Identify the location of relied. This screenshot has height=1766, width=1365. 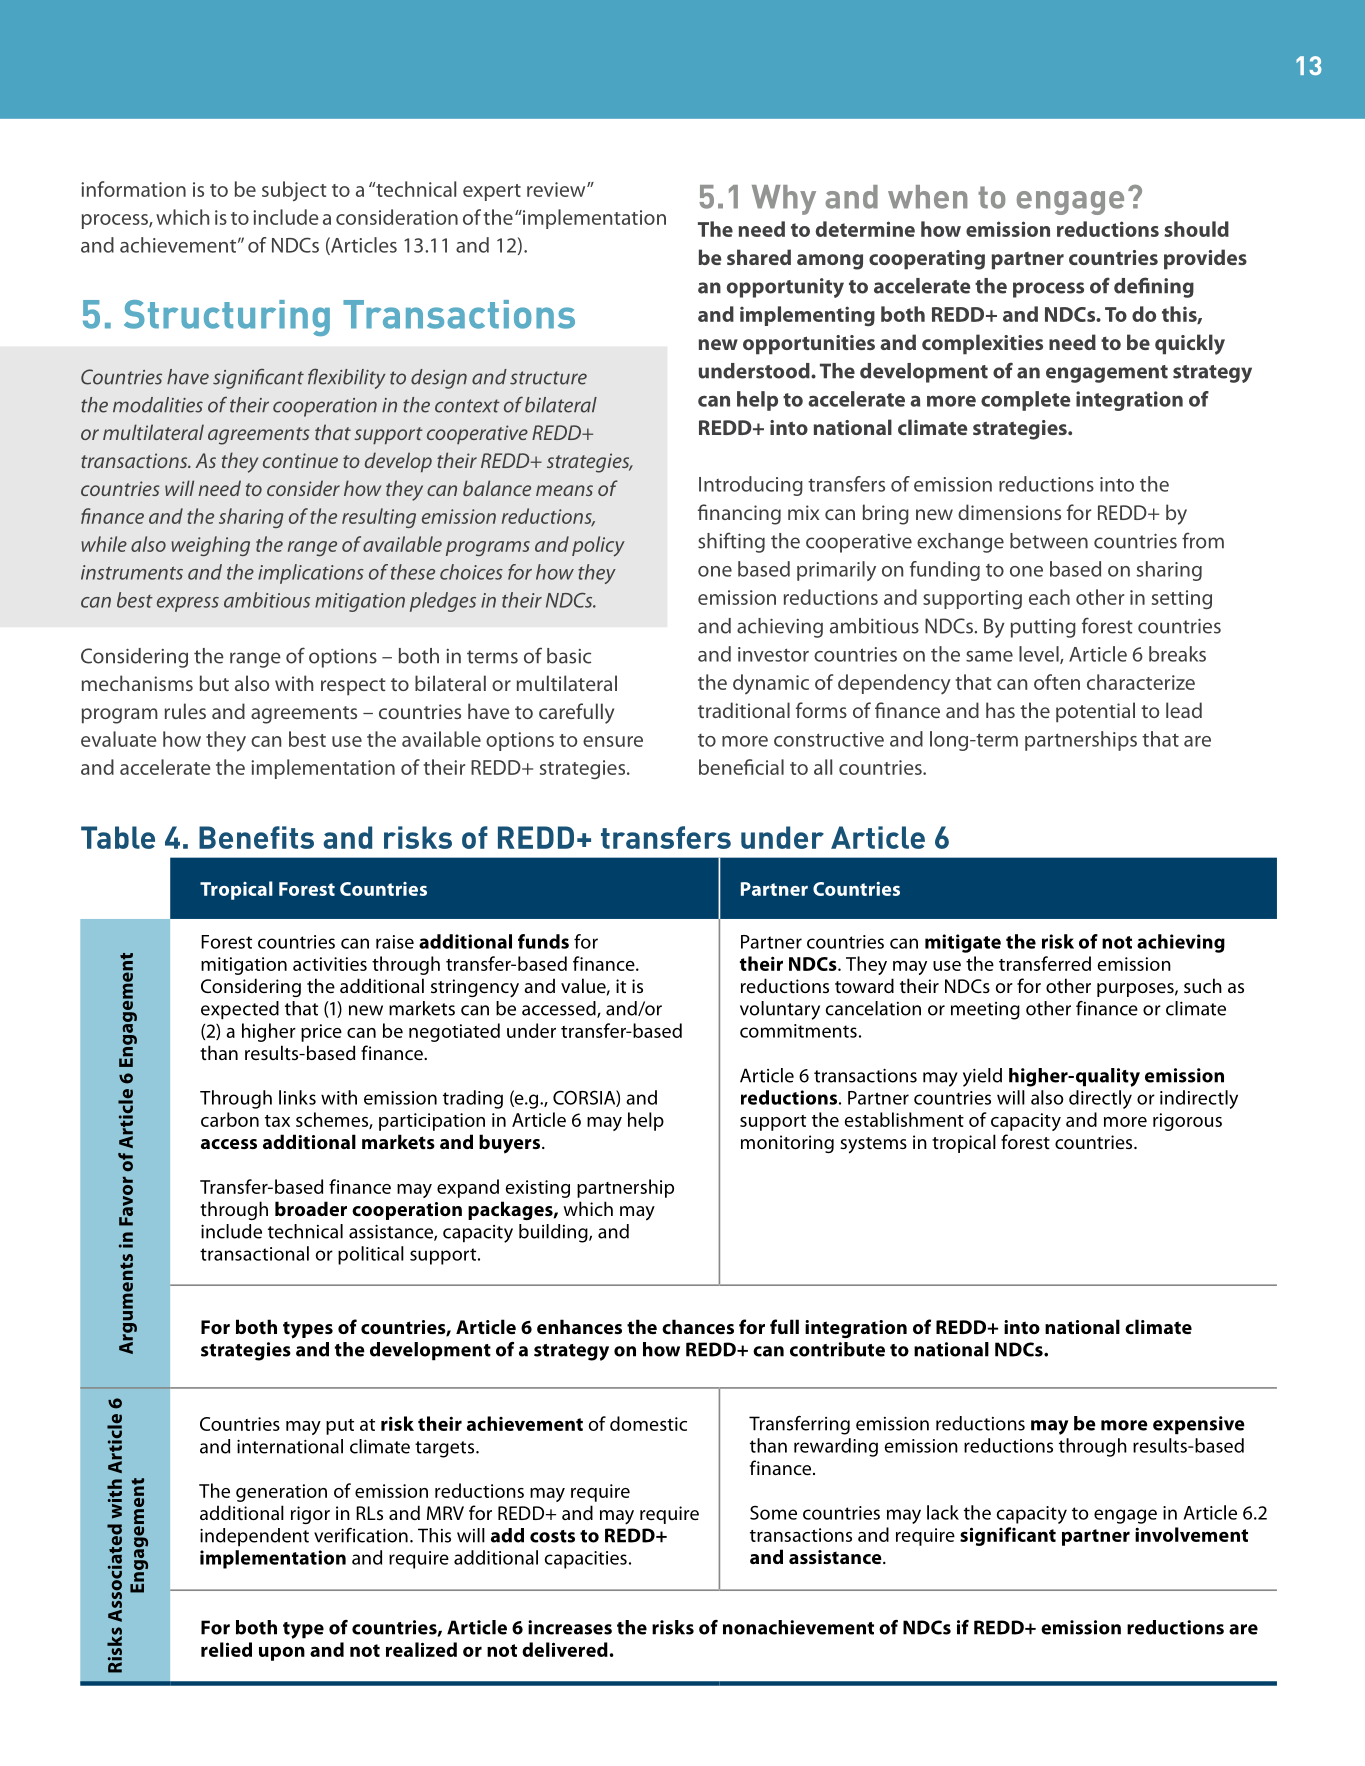
(226, 1649).
